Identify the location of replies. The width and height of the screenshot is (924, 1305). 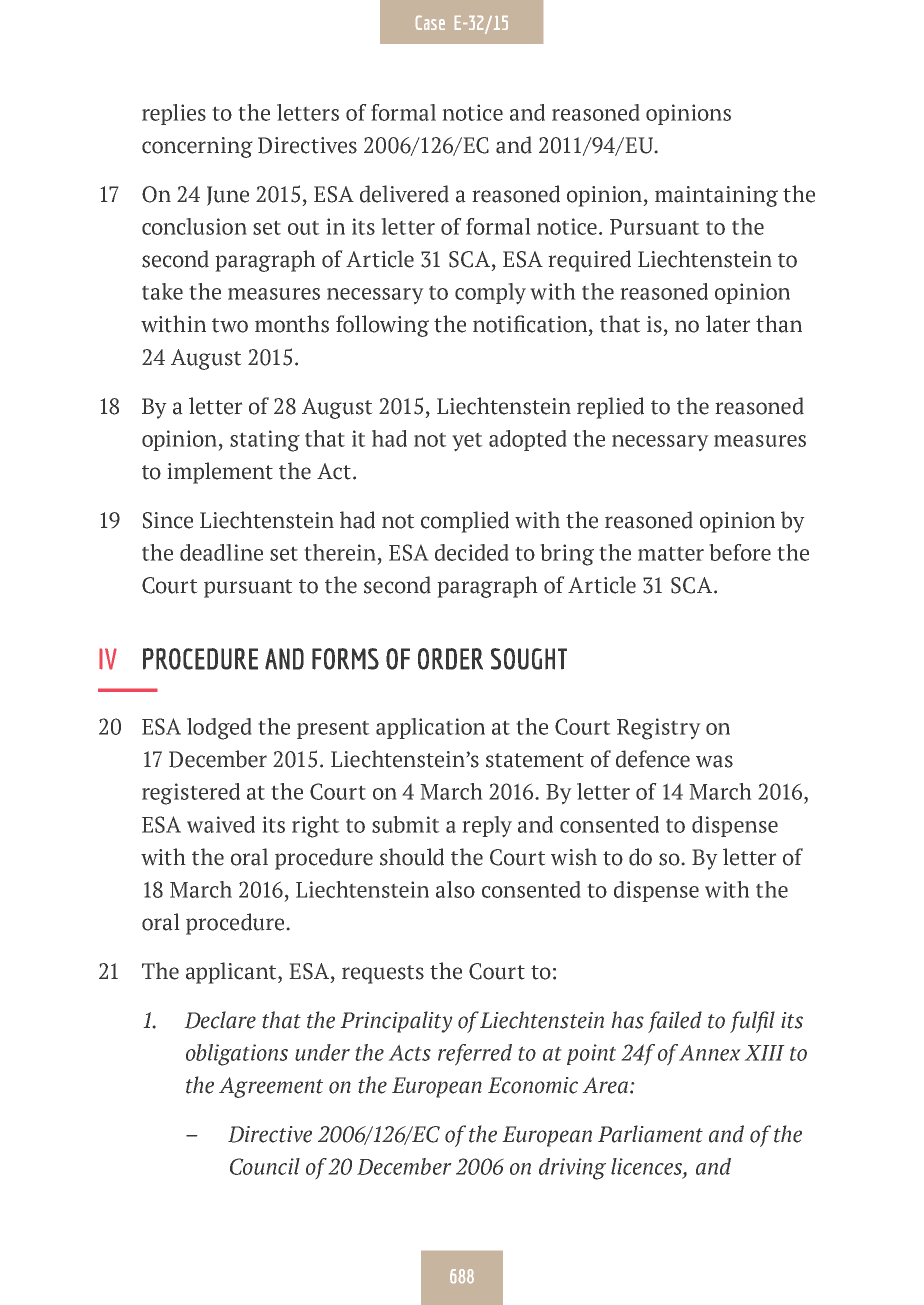
(174, 114).
